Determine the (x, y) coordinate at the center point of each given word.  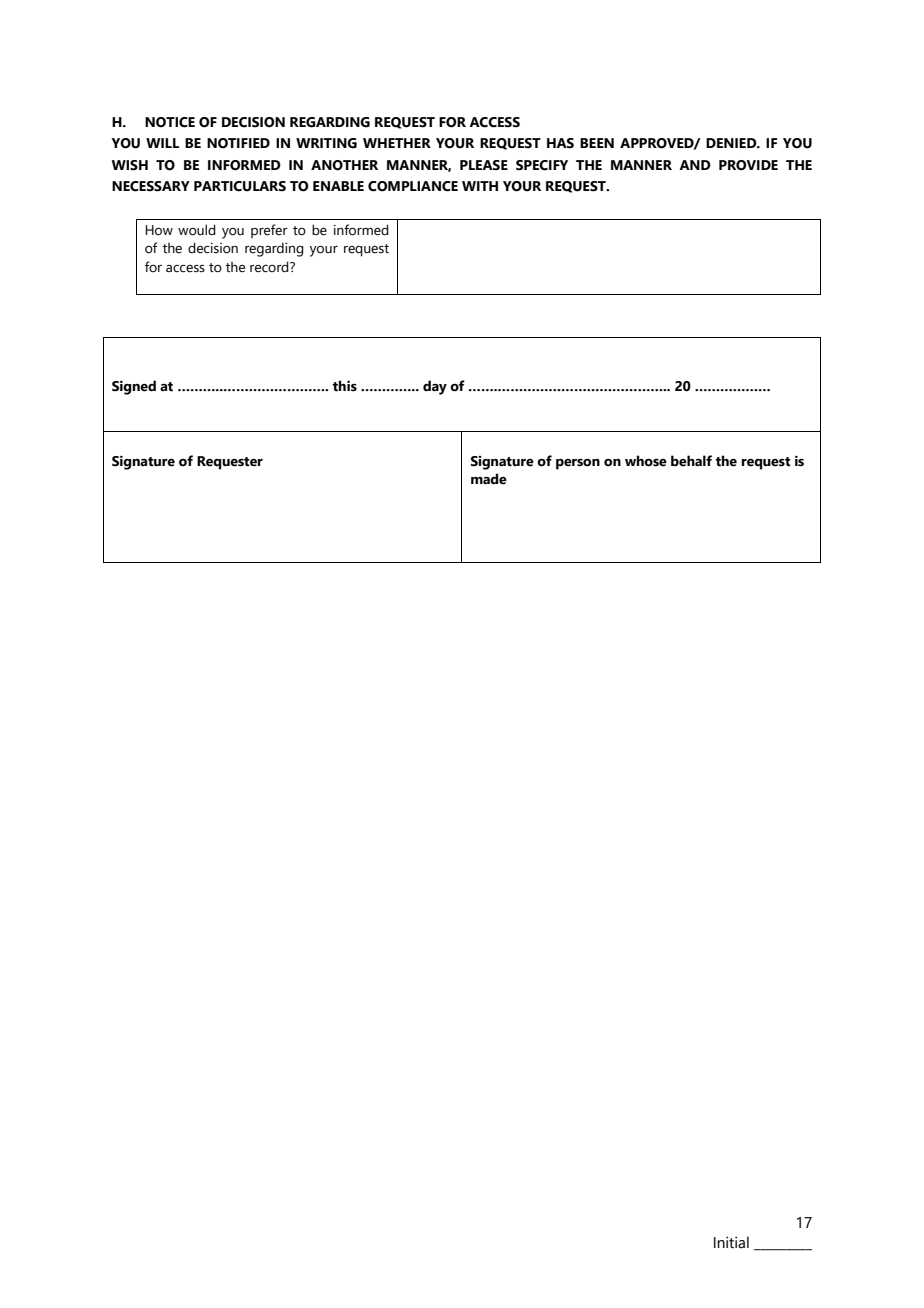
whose (646, 461)
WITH (480, 186)
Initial (731, 1242)
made (489, 479)
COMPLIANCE (413, 186)
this (345, 386)
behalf (691, 461)
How (159, 230)
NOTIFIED (238, 143)
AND (695, 165)
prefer (269, 231)
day (435, 387)
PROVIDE (748, 165)
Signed (134, 387)
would (197, 230)
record (270, 267)
